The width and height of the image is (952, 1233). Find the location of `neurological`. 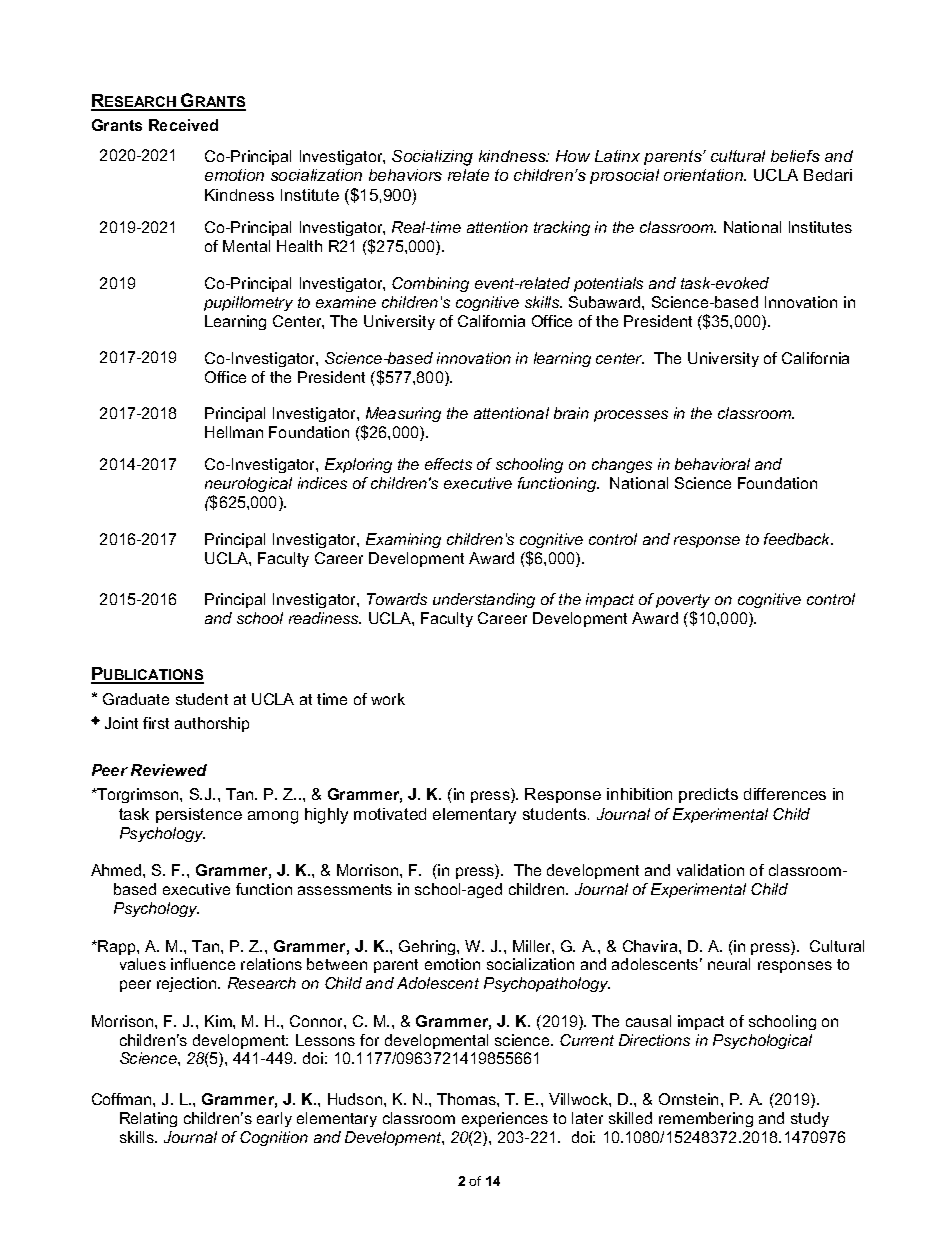

neurological is located at coordinates (248, 486).
